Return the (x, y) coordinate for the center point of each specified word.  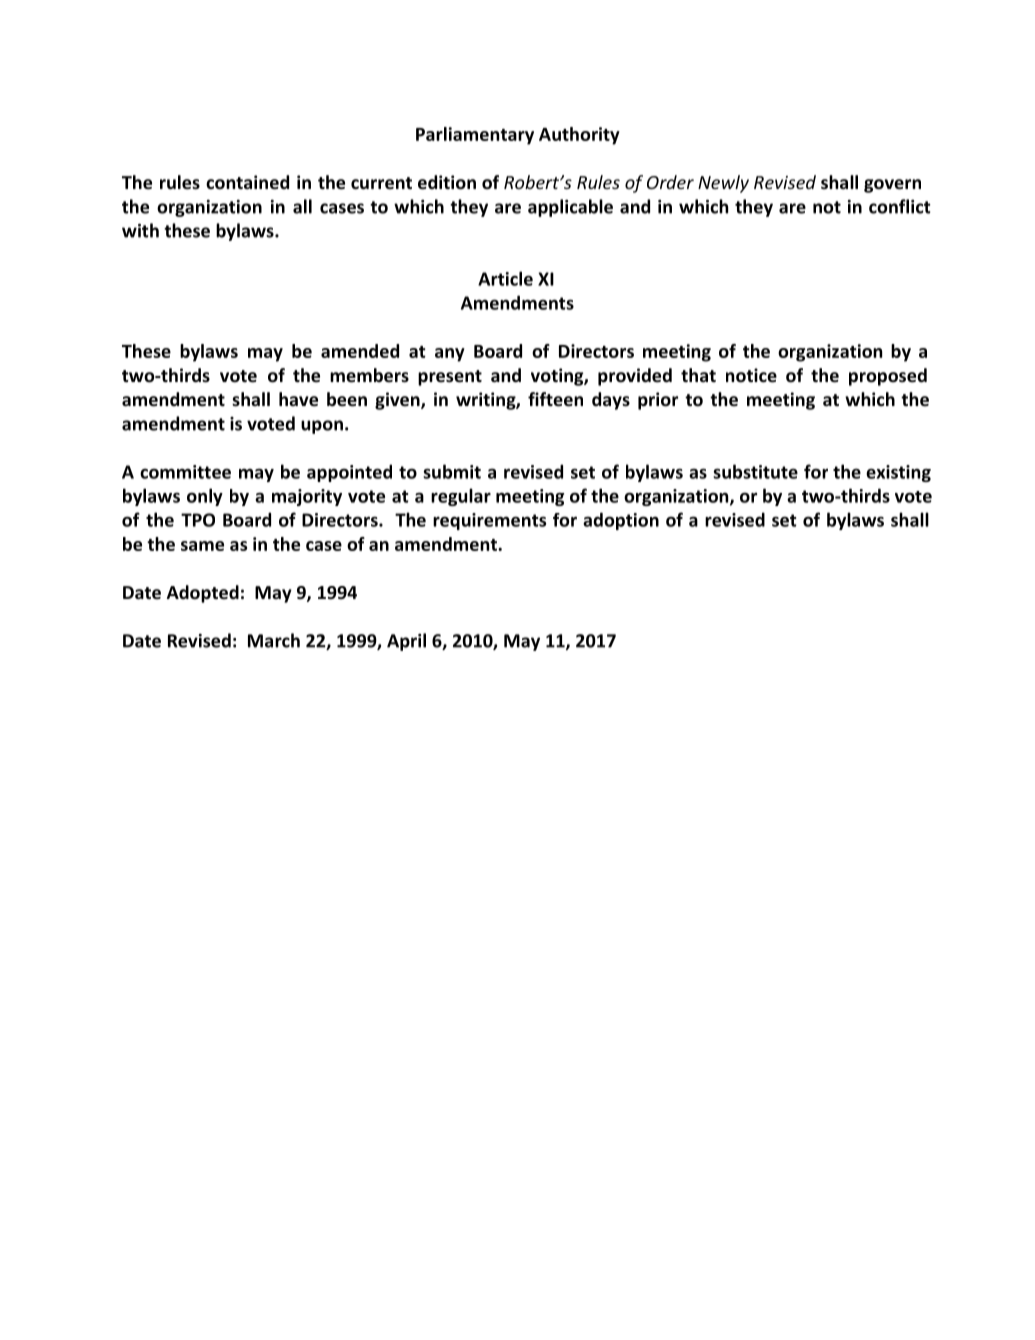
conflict (900, 206)
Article (505, 278)
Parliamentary (475, 136)
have (298, 399)
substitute (755, 471)
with (140, 230)
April (406, 642)
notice (751, 375)
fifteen (555, 399)
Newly (723, 184)
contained (247, 182)
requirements (489, 521)
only (205, 497)
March (274, 640)
